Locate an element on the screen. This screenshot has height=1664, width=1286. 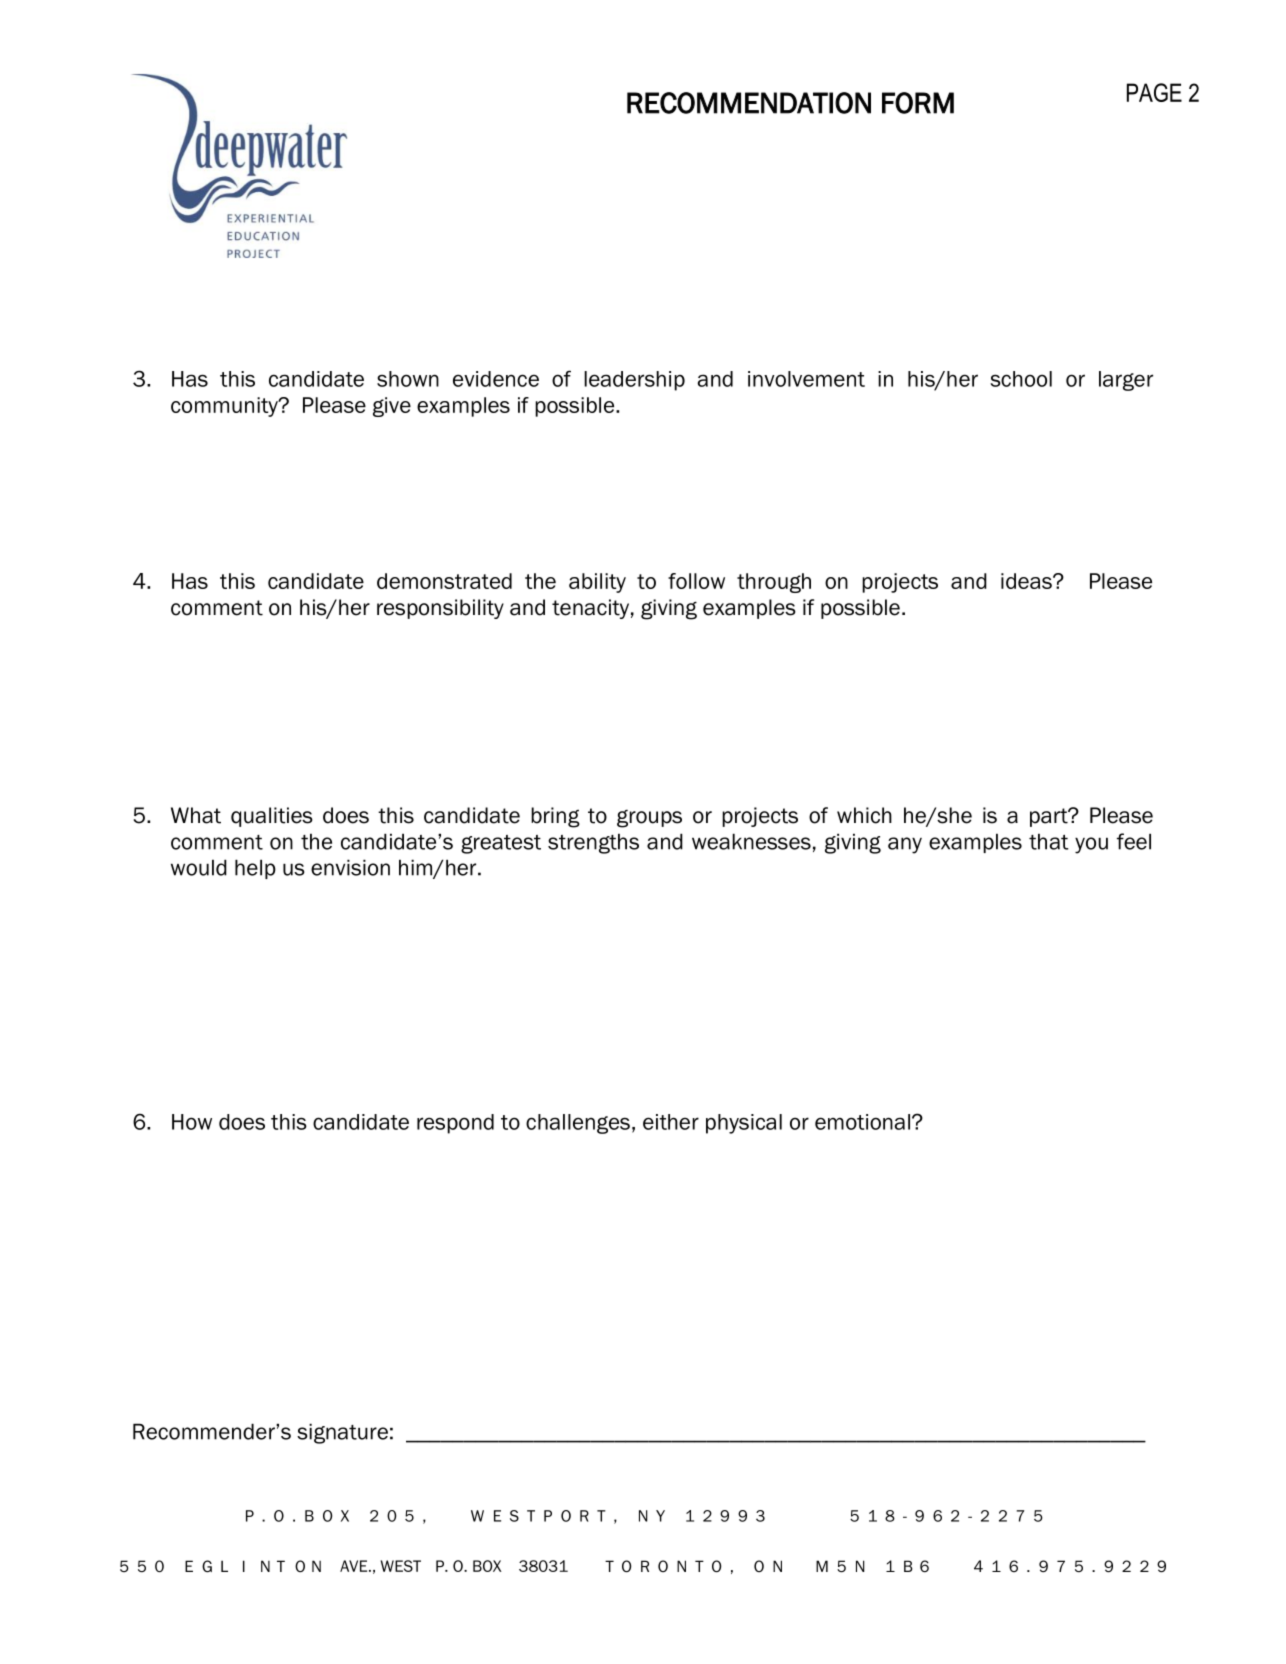
PAGE is located at coordinates (1154, 92).
